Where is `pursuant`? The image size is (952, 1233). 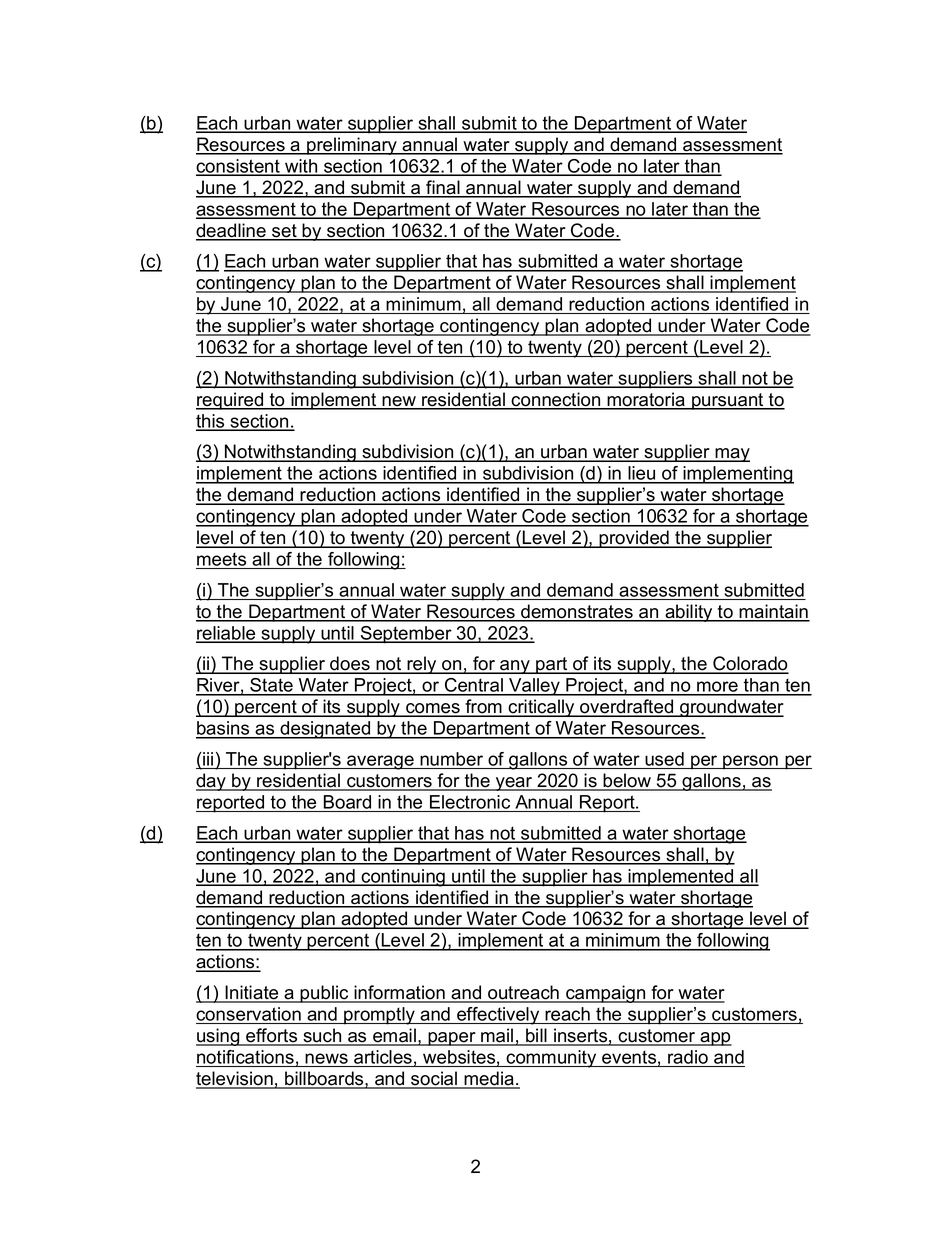 pursuant is located at coordinates (728, 401).
